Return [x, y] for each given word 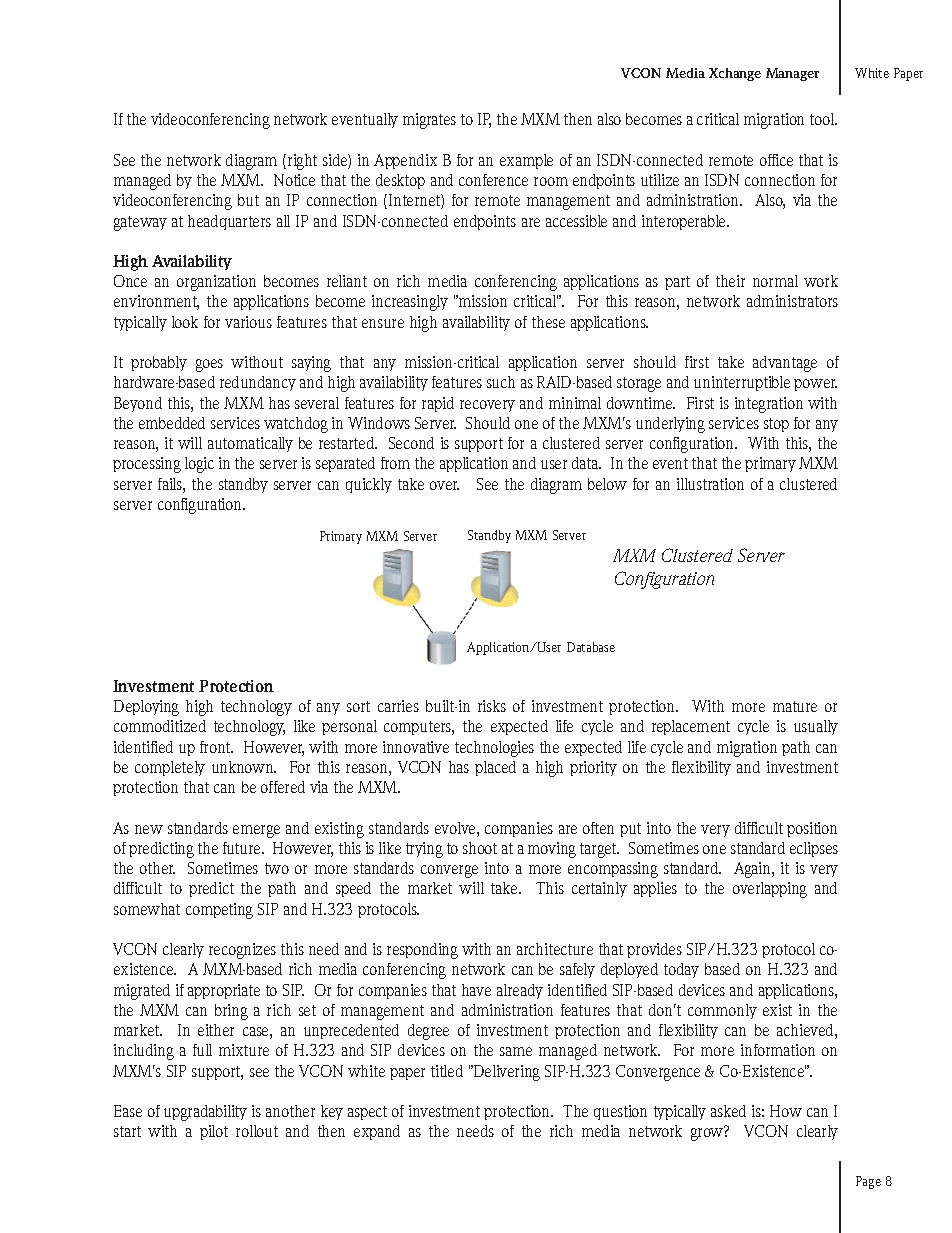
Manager [792, 74]
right [301, 162]
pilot [214, 1132]
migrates [429, 121]
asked [728, 1111]
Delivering [506, 1073]
